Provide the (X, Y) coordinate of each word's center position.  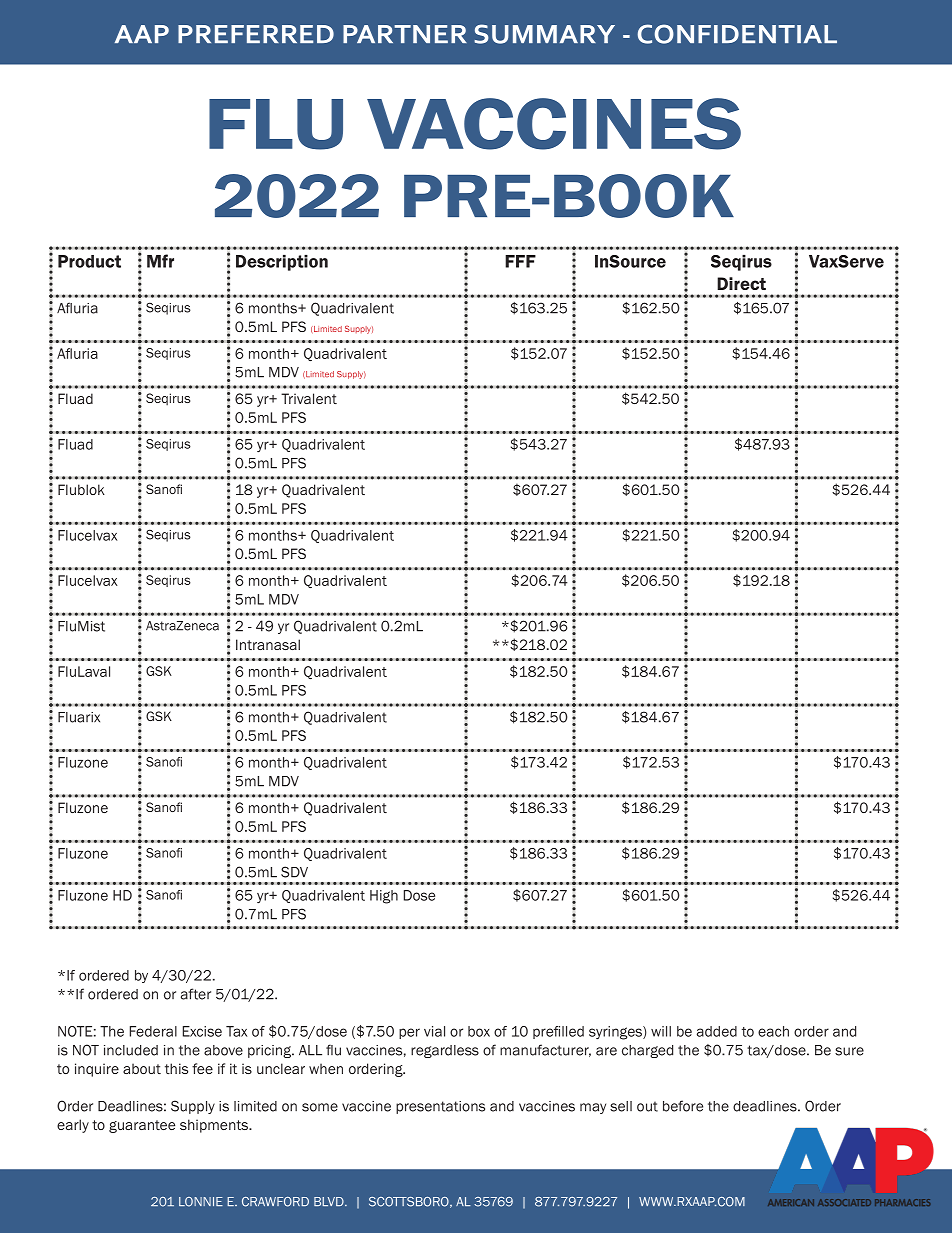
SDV (294, 872)
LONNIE (201, 1202)
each (773, 1031)
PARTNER (405, 34)
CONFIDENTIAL (737, 34)
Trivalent (309, 398)
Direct (741, 283)
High (384, 897)
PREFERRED (256, 34)
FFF (520, 261)
